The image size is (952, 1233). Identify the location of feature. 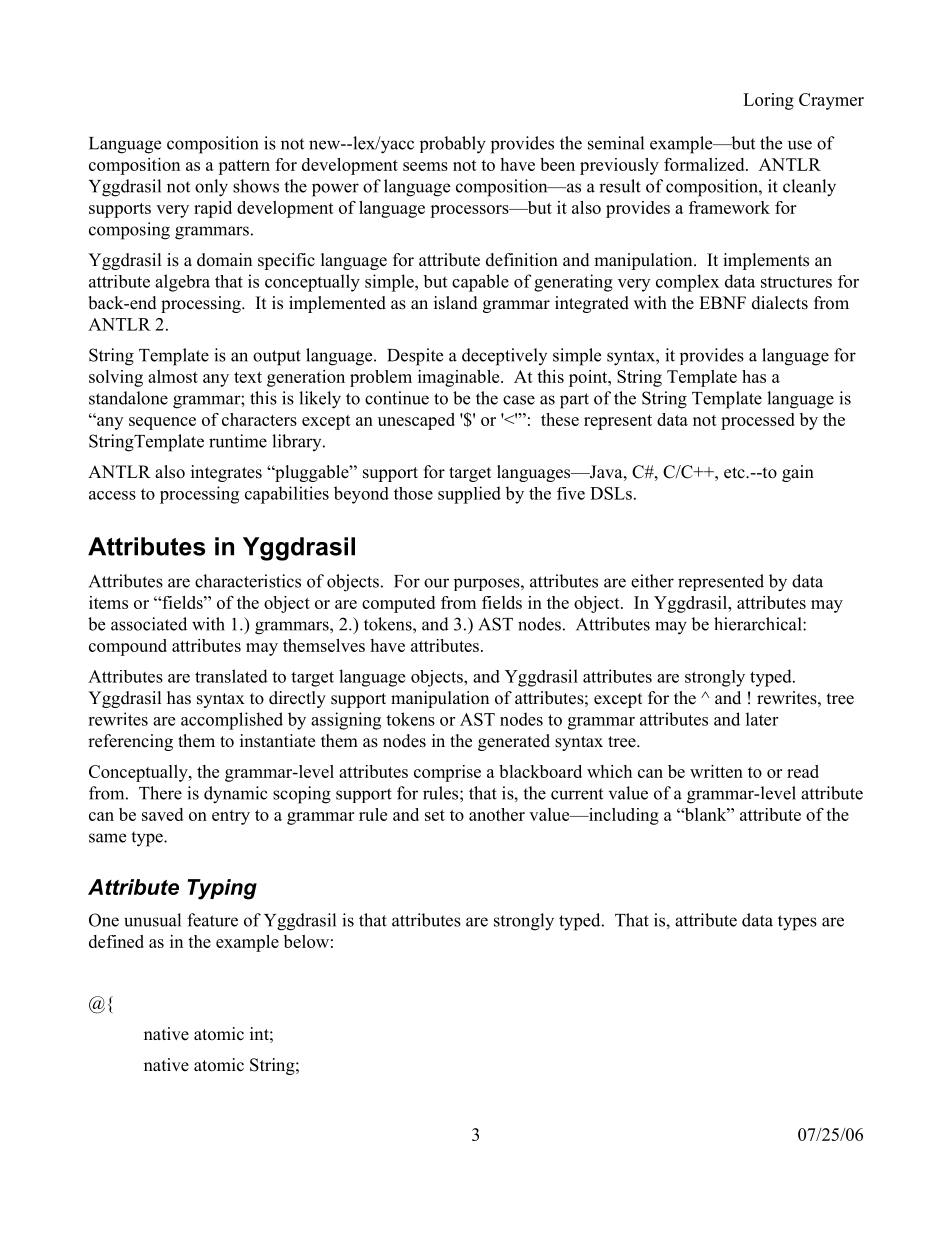
(212, 920).
